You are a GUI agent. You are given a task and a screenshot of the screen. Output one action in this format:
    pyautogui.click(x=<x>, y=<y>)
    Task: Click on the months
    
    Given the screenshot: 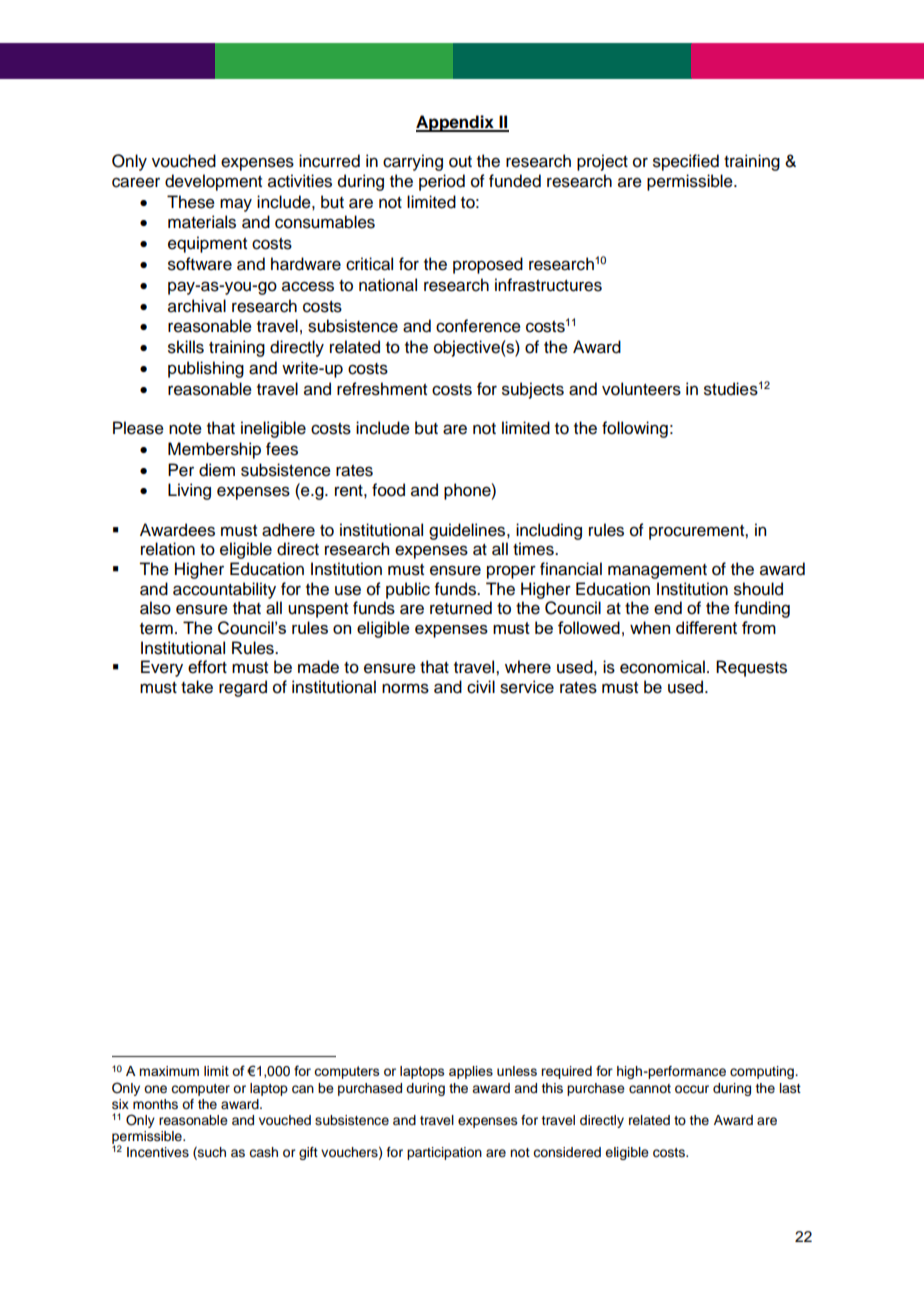 What is the action you would take?
    pyautogui.click(x=155, y=1104)
